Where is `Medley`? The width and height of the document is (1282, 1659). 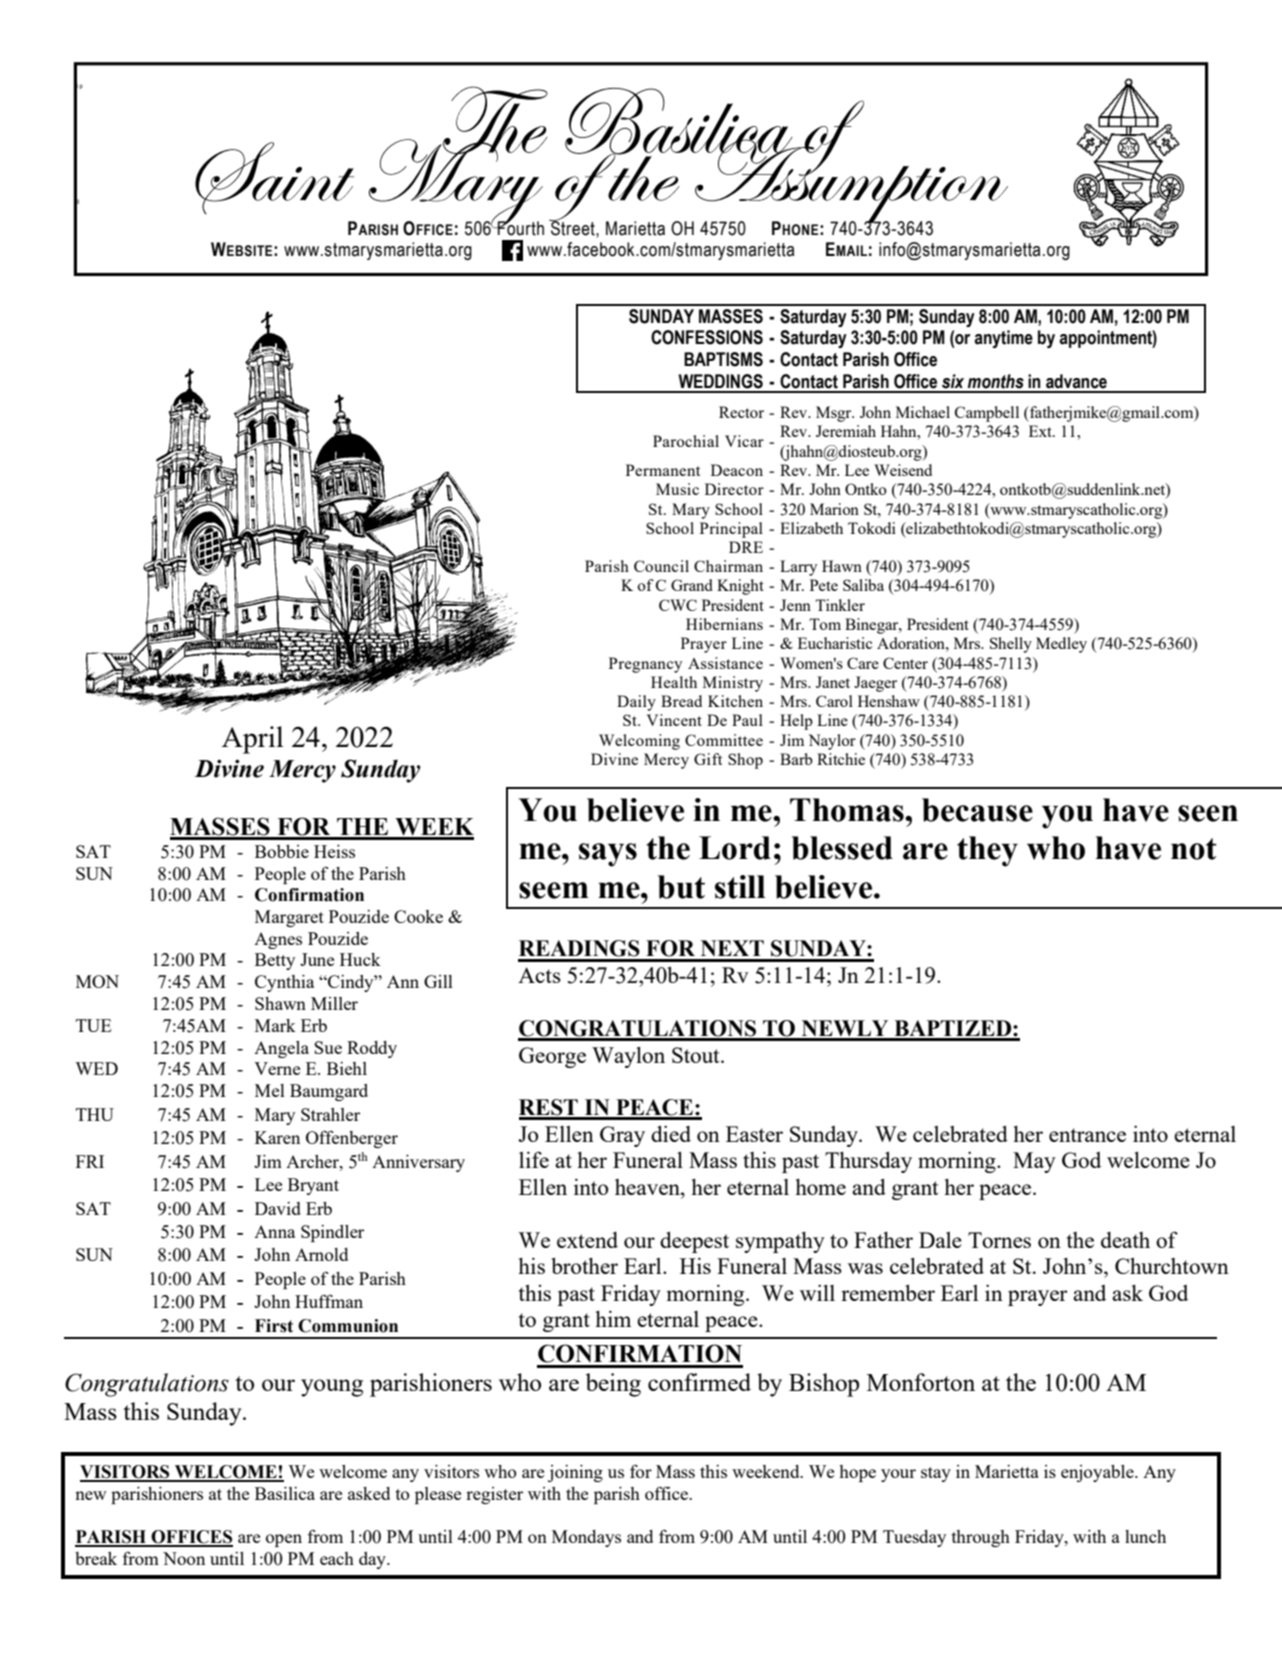
Medley is located at coordinates (1061, 645).
